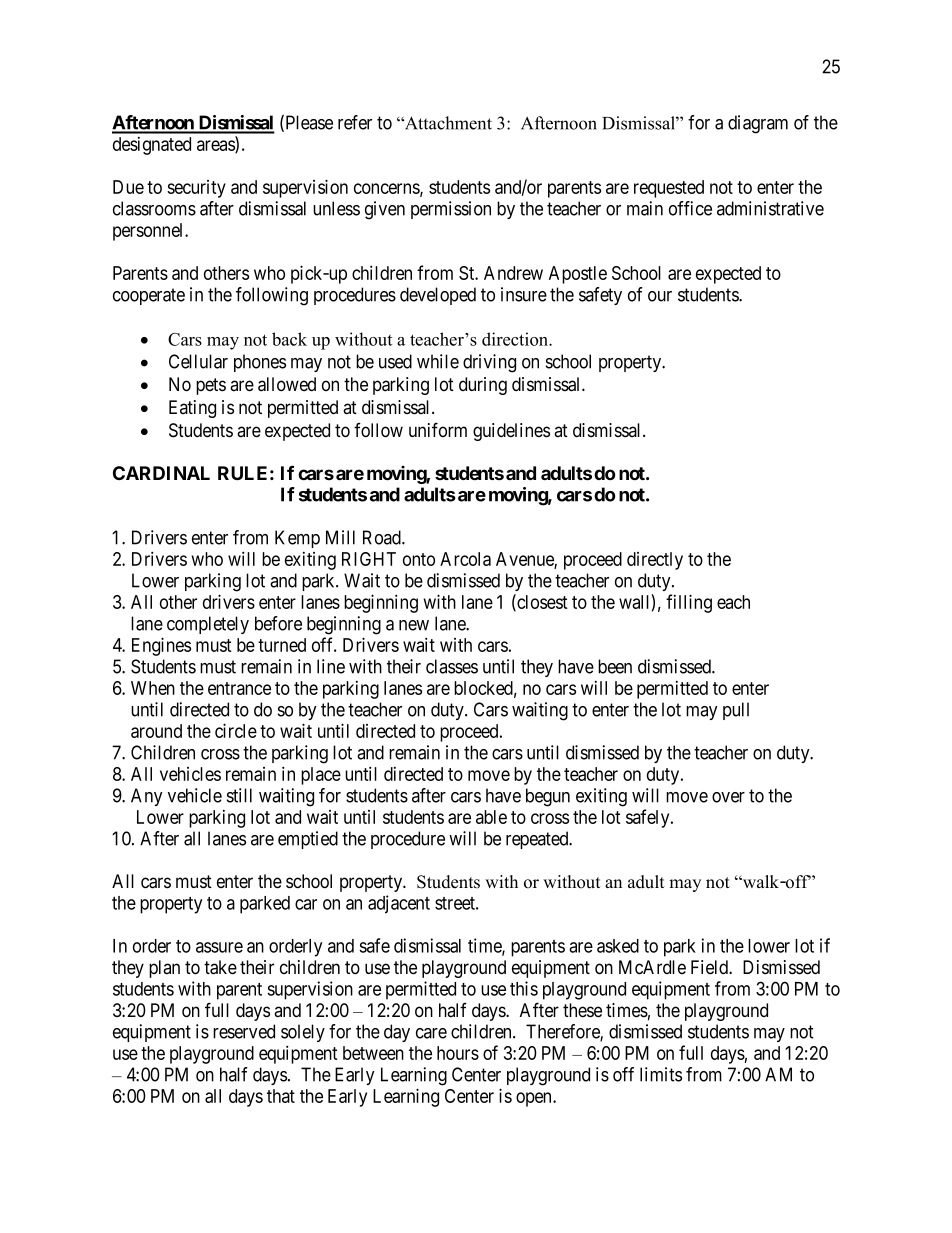 This image has height=1233, width=952. What do you see at coordinates (161, 473) in the image?
I see `CARDINAL` at bounding box center [161, 473].
